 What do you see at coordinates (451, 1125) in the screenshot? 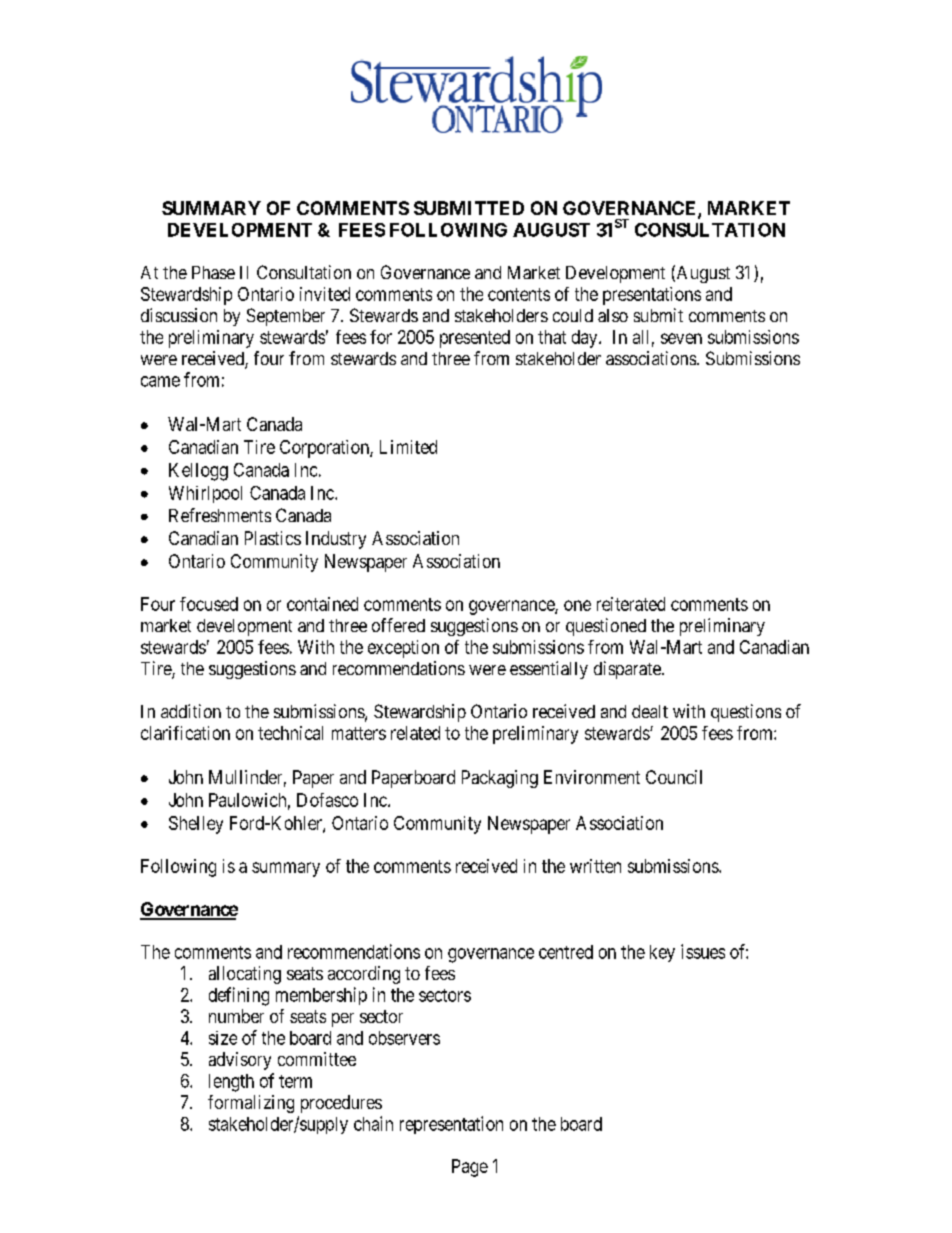
I see `representation` at bounding box center [451, 1125].
